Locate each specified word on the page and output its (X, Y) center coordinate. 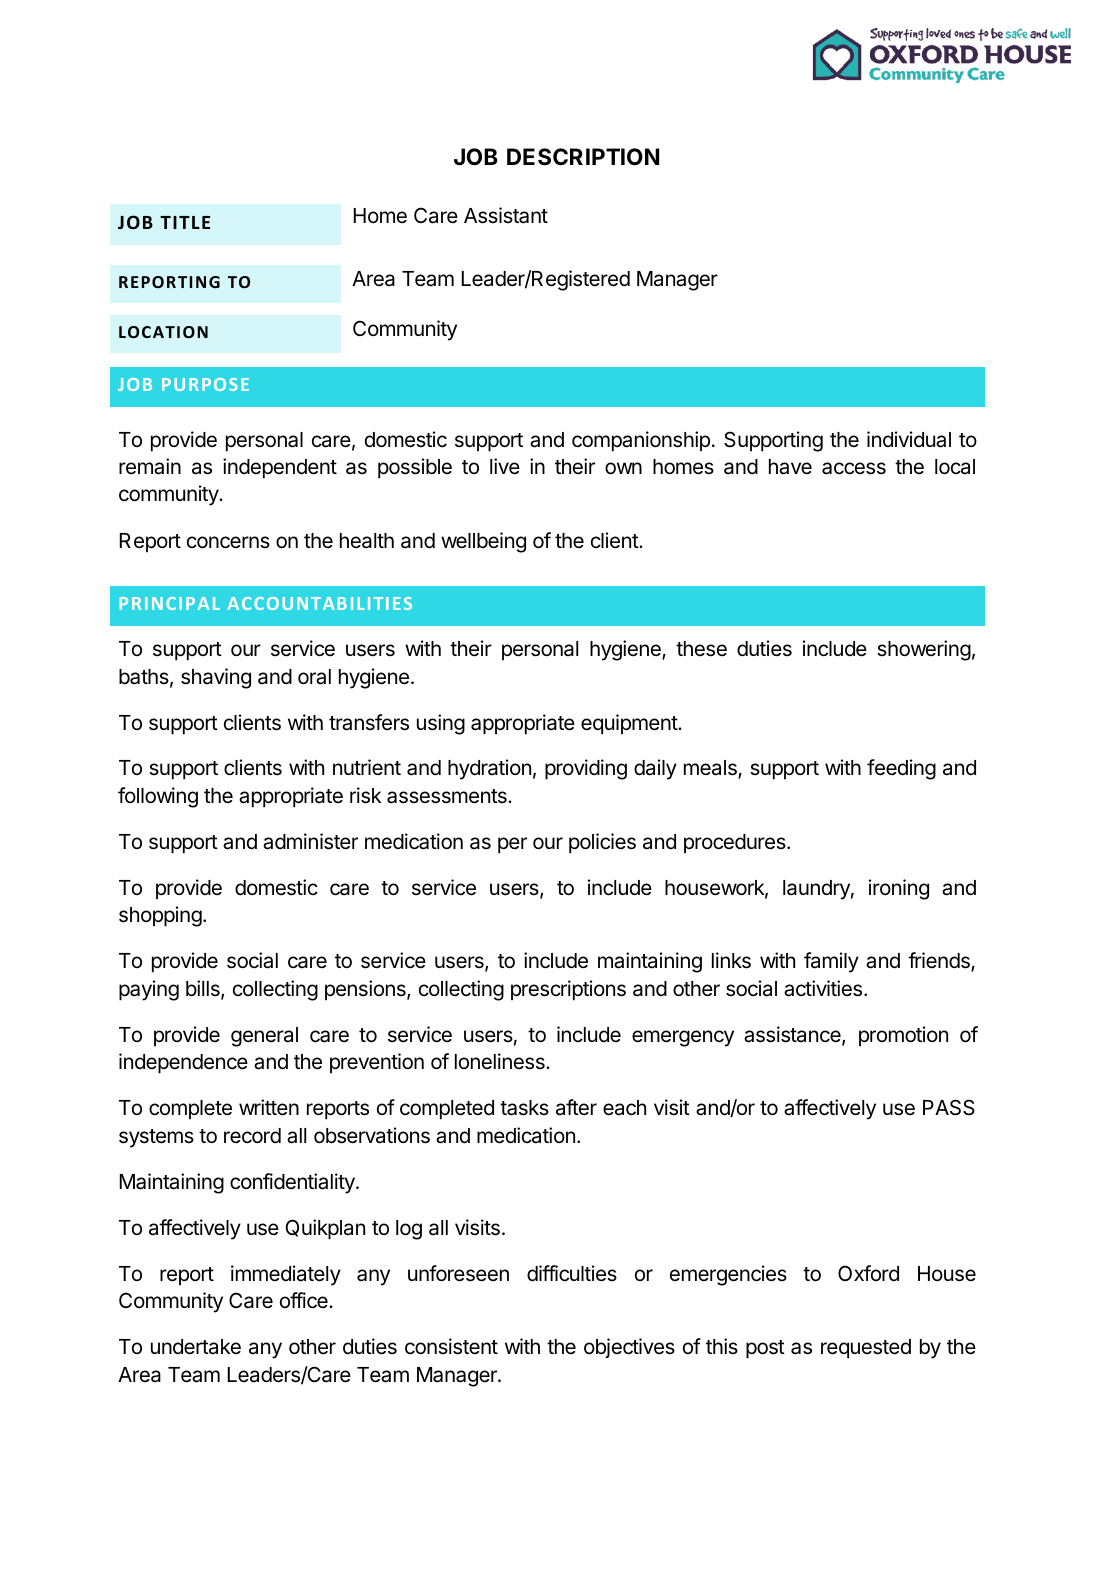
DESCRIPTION (583, 157)
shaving (216, 678)
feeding (901, 769)
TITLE (185, 222)
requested (866, 1349)
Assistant (506, 215)
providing (586, 769)
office (305, 1300)
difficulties (572, 1273)
